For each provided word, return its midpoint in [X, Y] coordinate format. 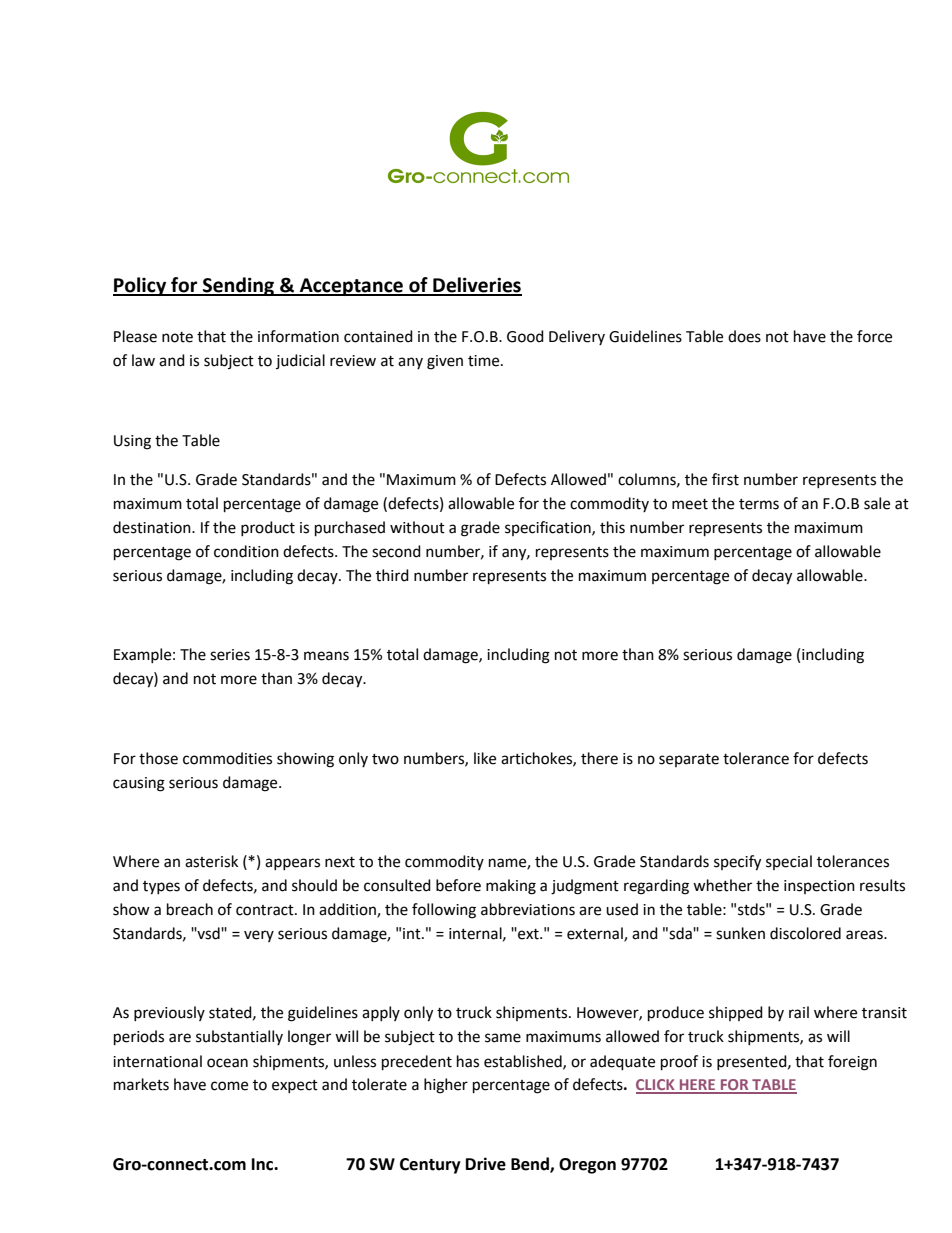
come [229, 1086]
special [789, 862]
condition [246, 551]
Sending [238, 286]
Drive [486, 1164]
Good [525, 336]
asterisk [211, 861]
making [511, 887]
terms [759, 504]
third [392, 575]
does [744, 336]
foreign [852, 1063]
